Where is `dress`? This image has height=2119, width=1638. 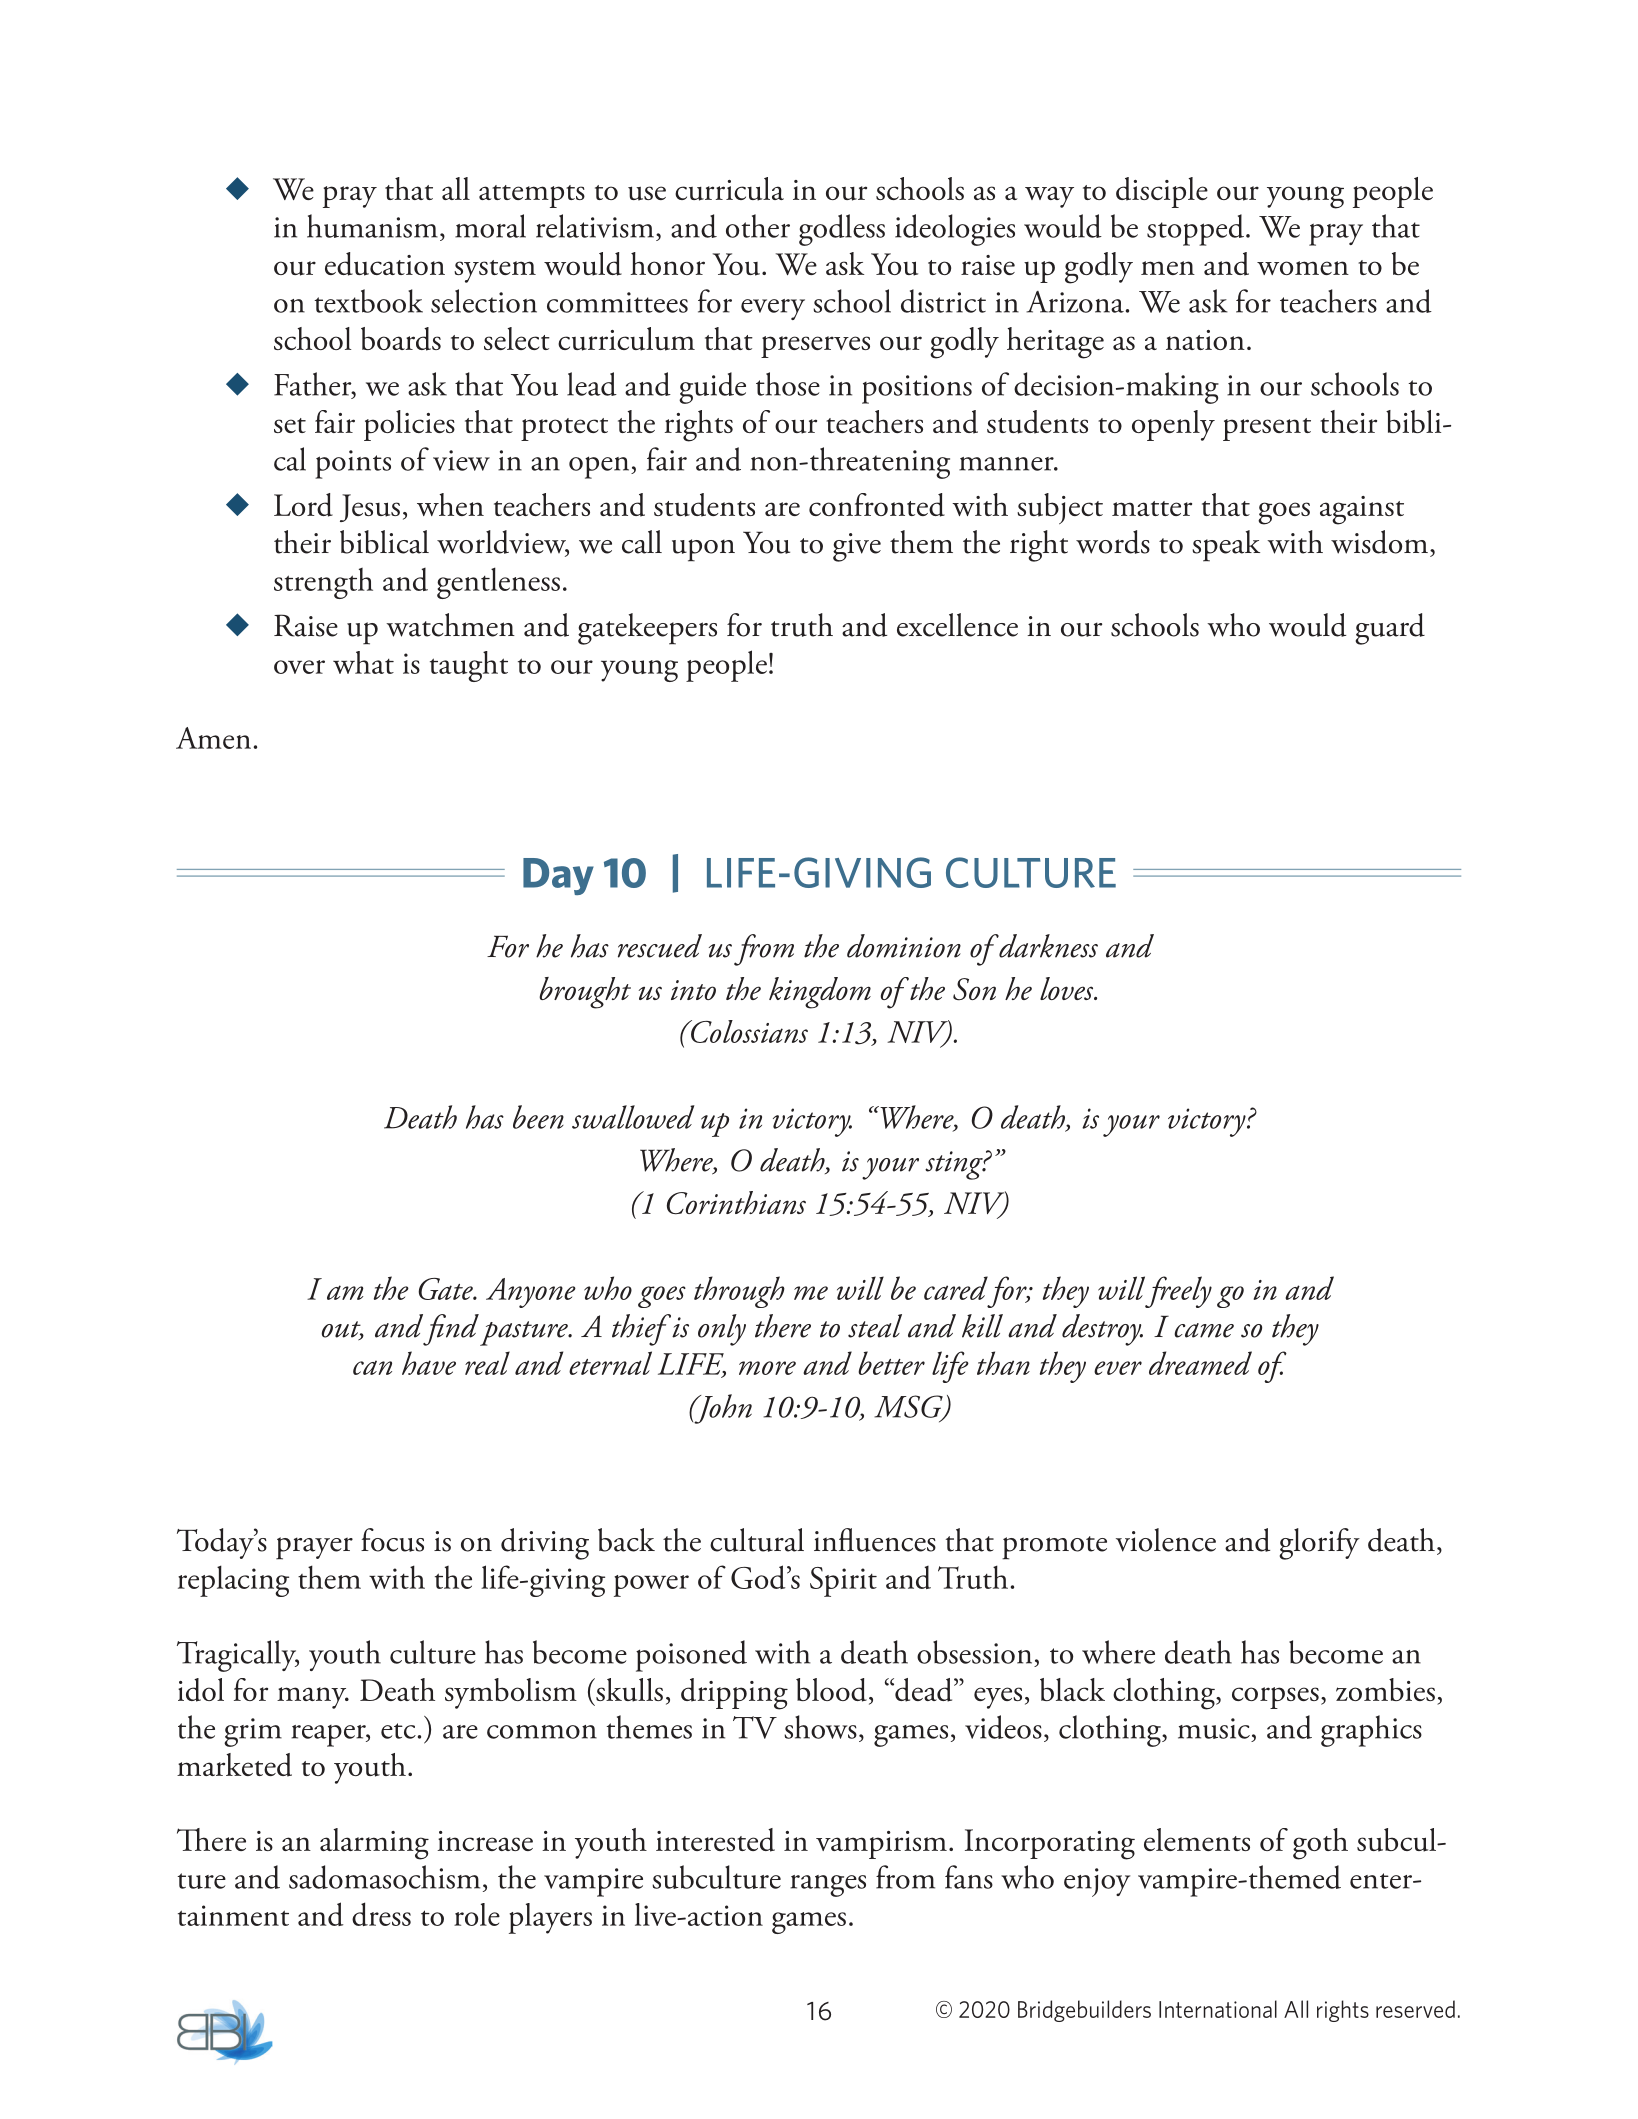
dress is located at coordinates (381, 1914).
